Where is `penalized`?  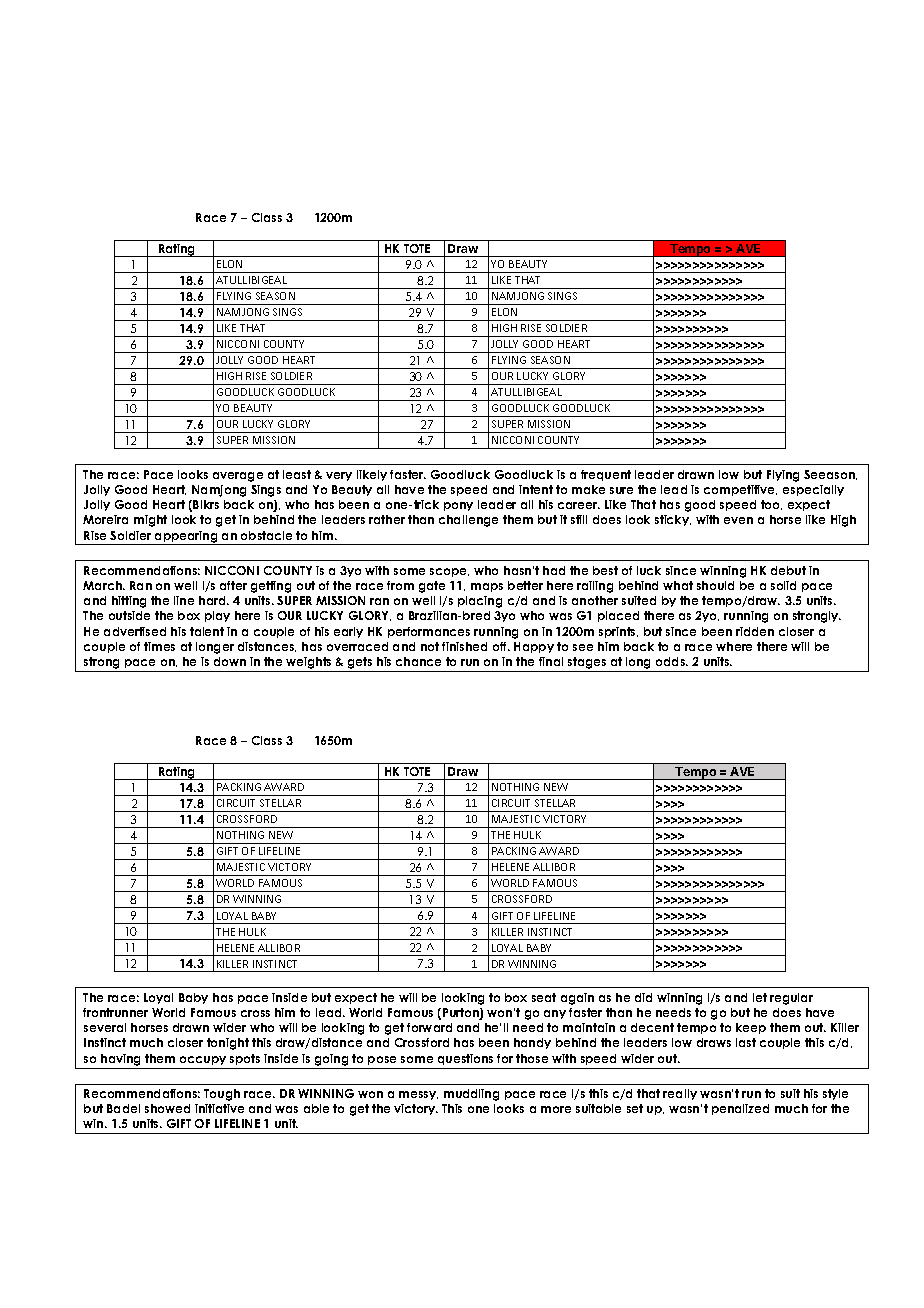
penalized is located at coordinates (740, 1109).
